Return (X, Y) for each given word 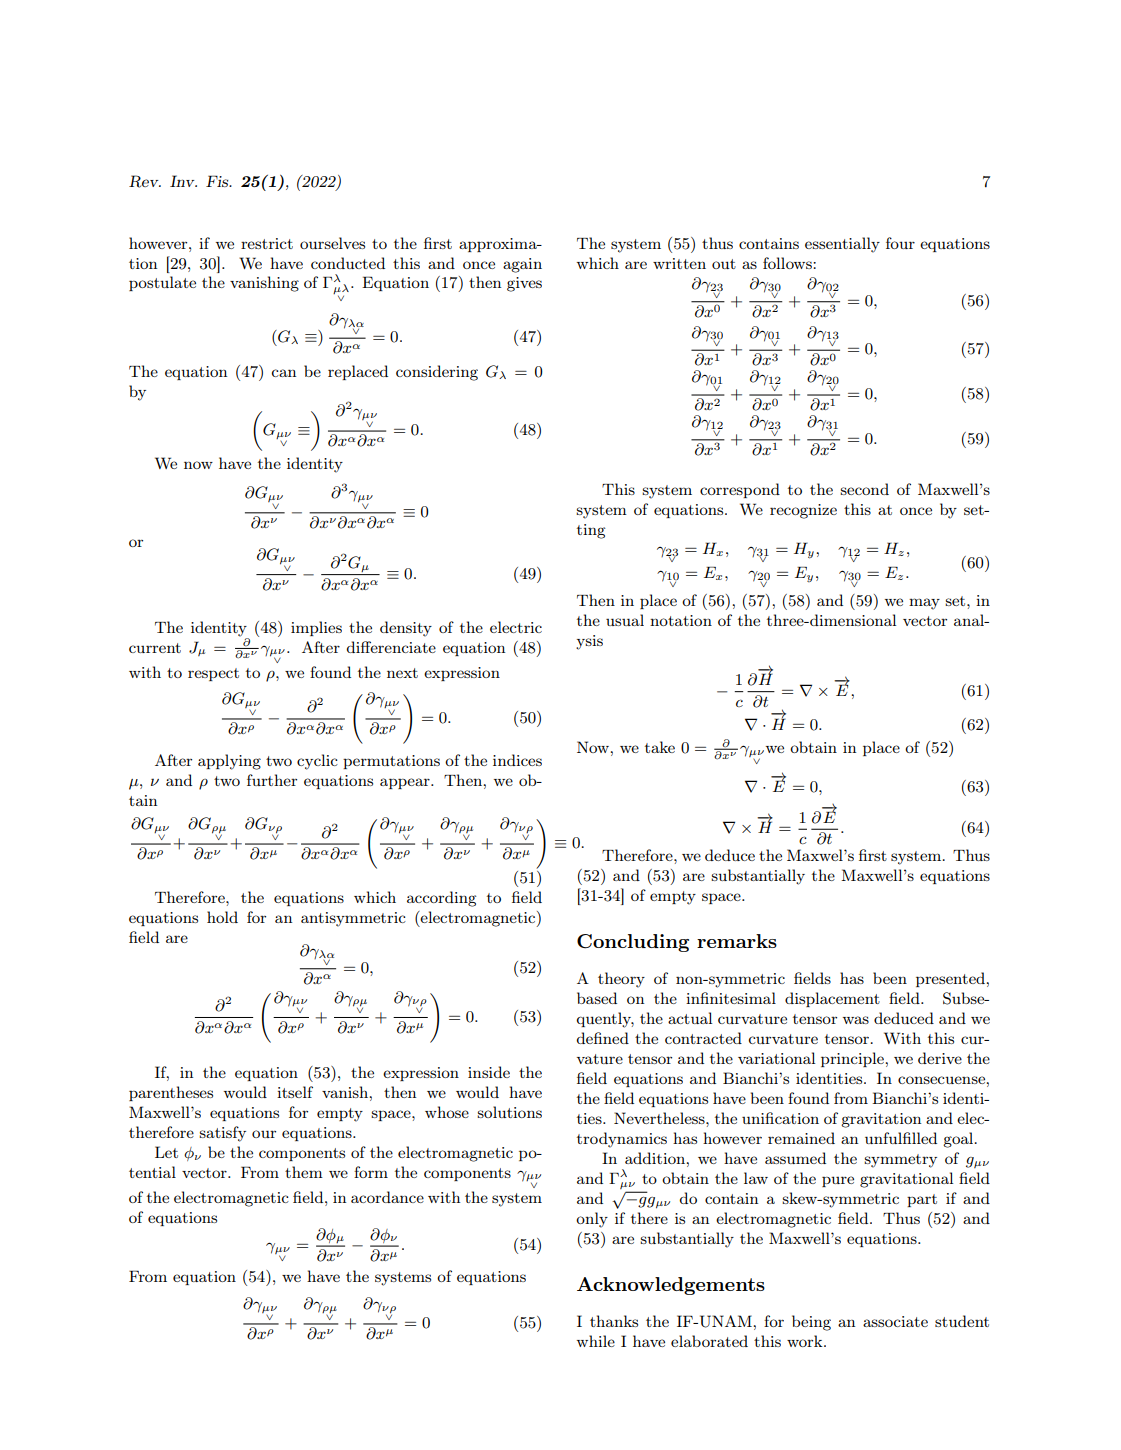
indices (517, 760)
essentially (842, 245)
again (522, 265)
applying (229, 762)
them (304, 1172)
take (660, 747)
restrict (267, 243)
